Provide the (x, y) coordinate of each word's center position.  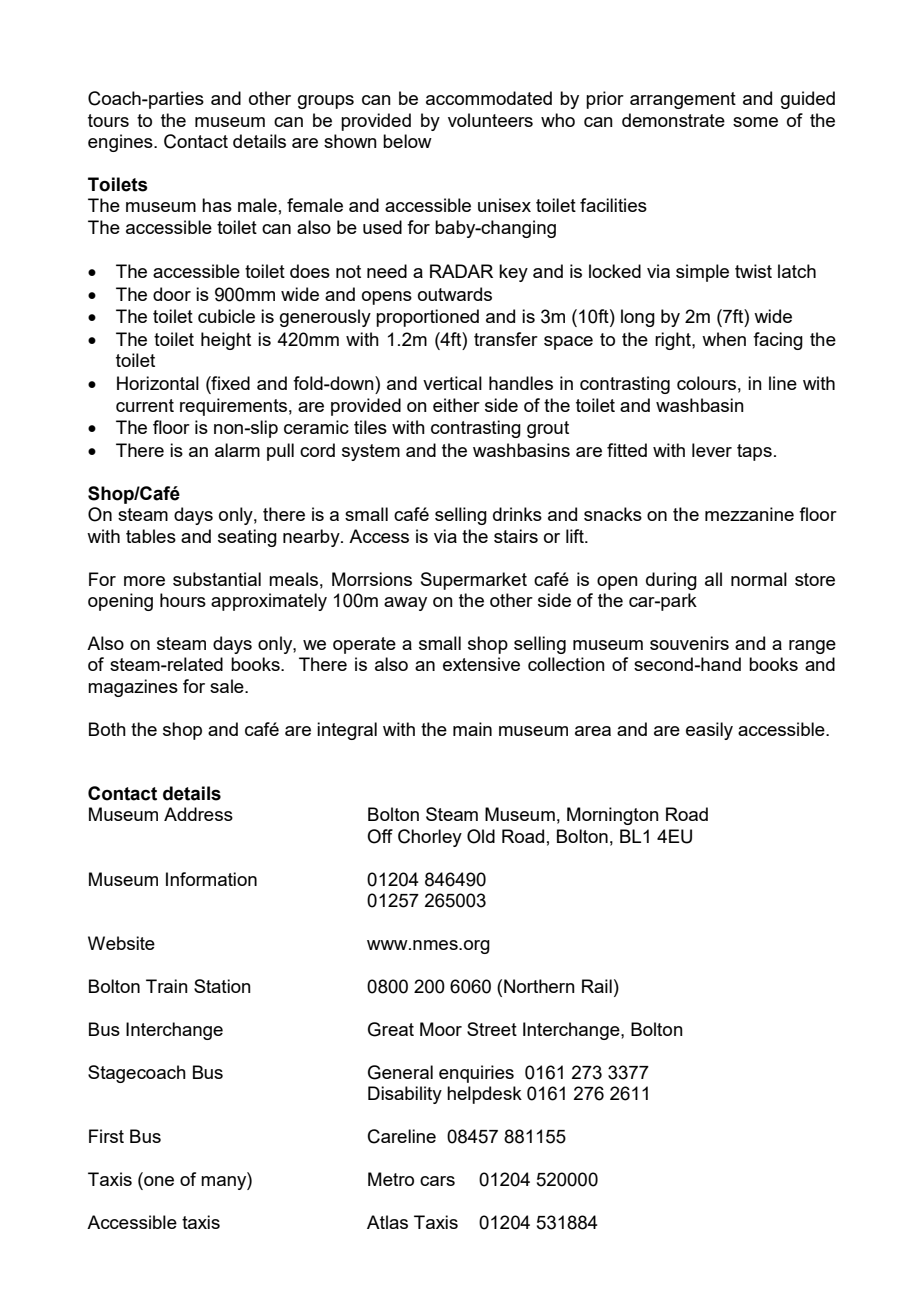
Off (380, 836)
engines (121, 143)
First (106, 1136)
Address (198, 814)
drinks (517, 514)
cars (437, 1181)
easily (709, 731)
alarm (237, 450)
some (755, 122)
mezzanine (749, 514)
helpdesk (484, 1095)
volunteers (490, 120)
